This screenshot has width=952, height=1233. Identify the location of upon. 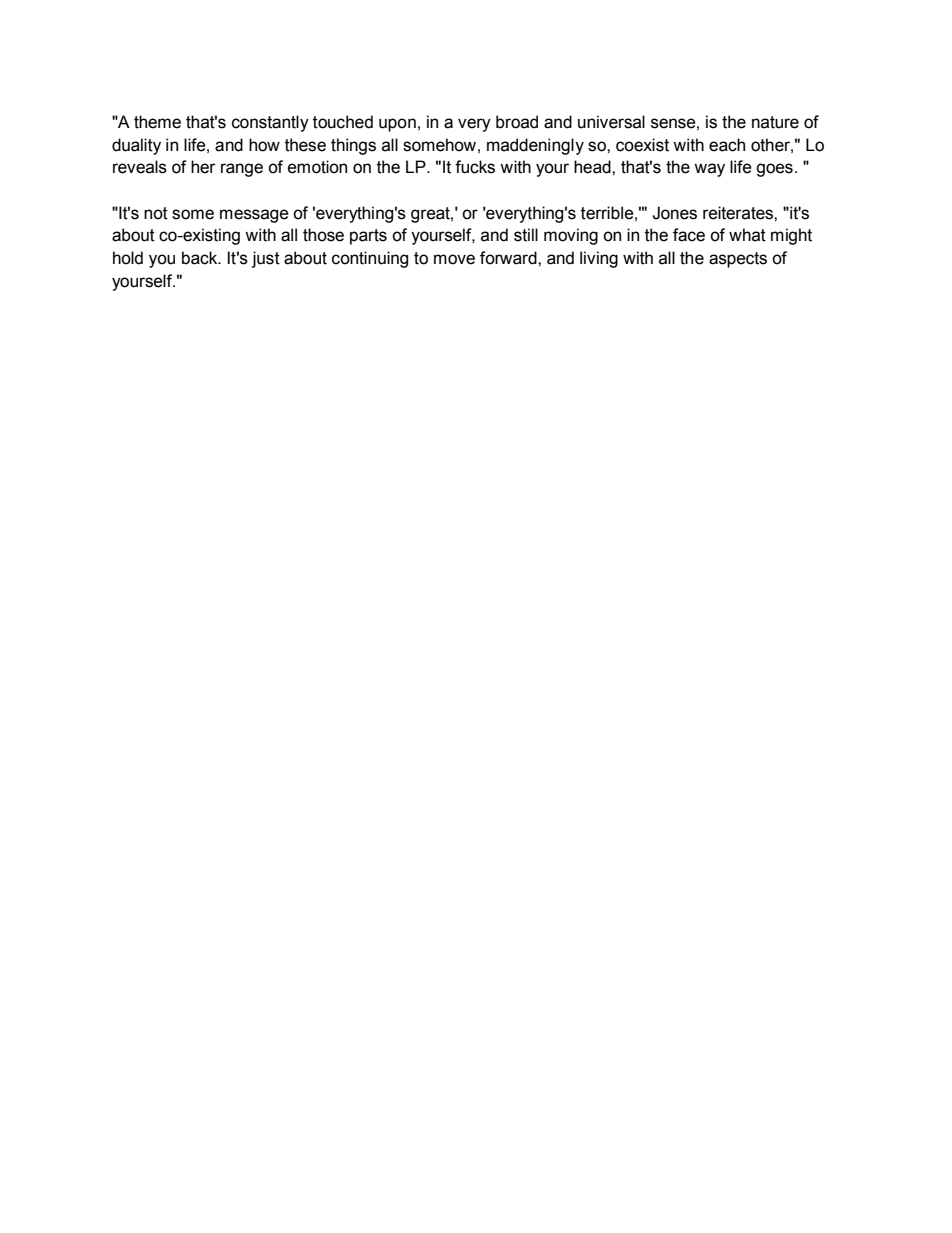
(397, 125).
